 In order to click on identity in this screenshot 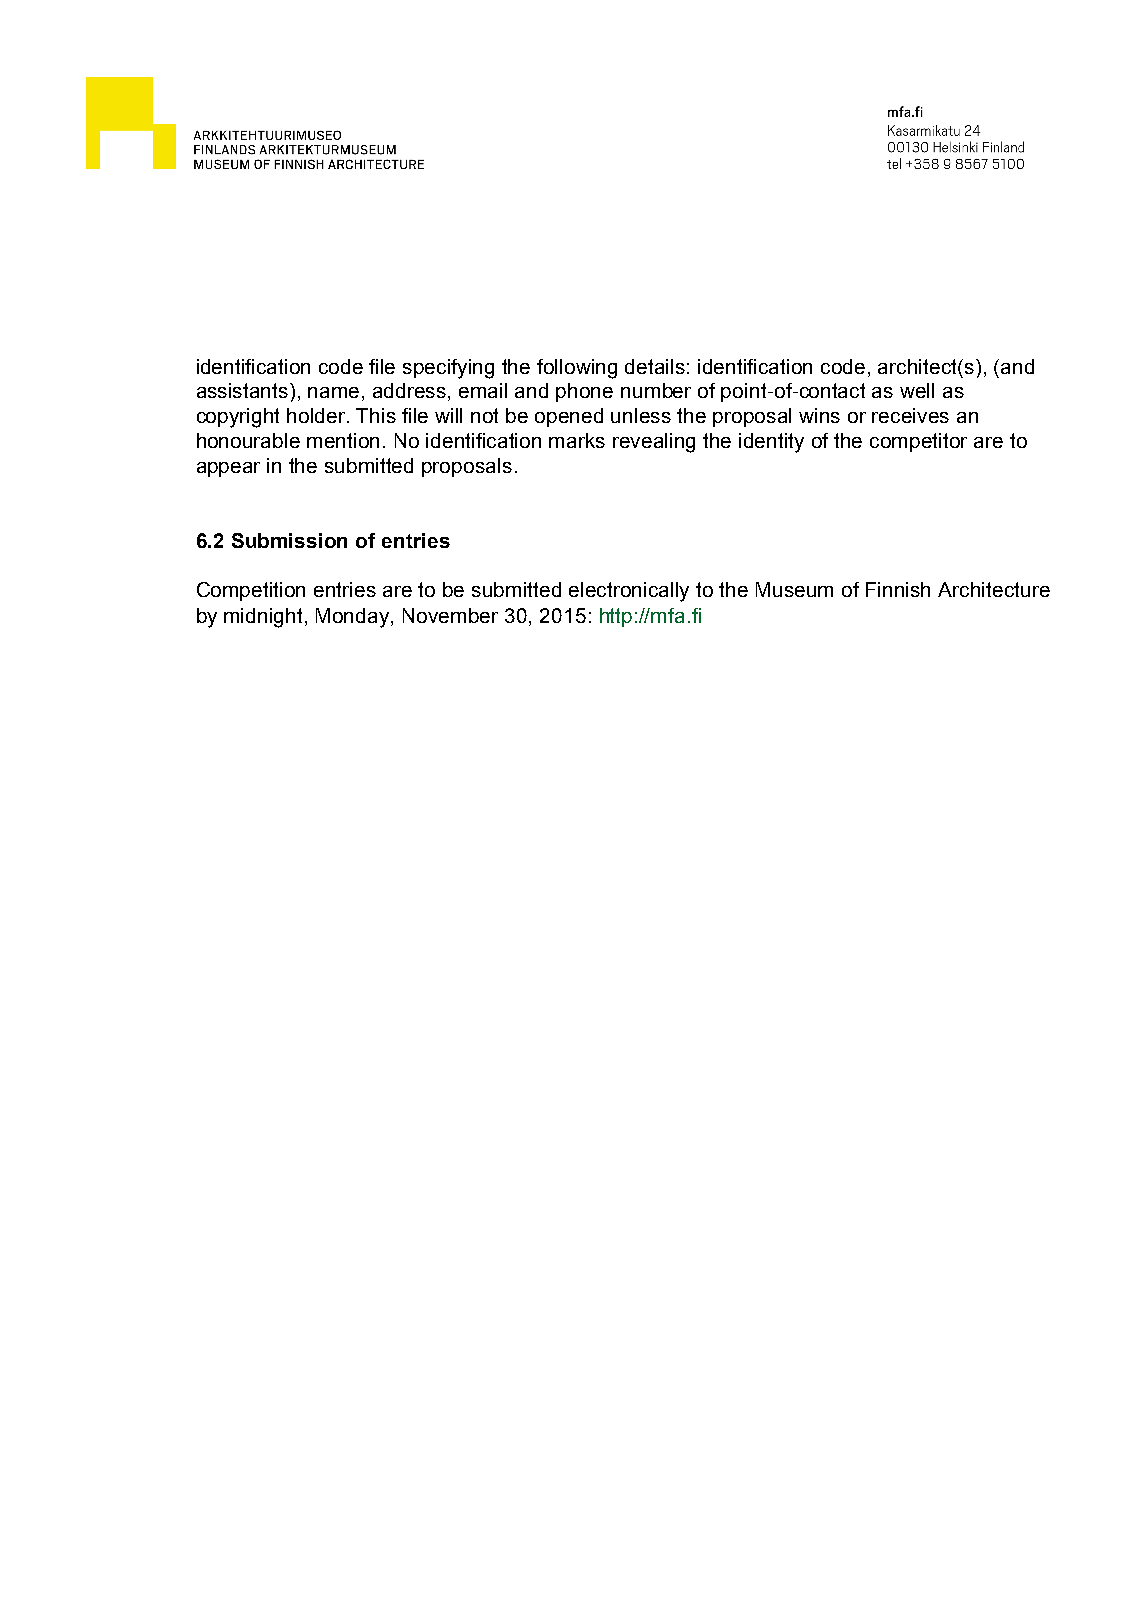, I will do `click(771, 443)`.
